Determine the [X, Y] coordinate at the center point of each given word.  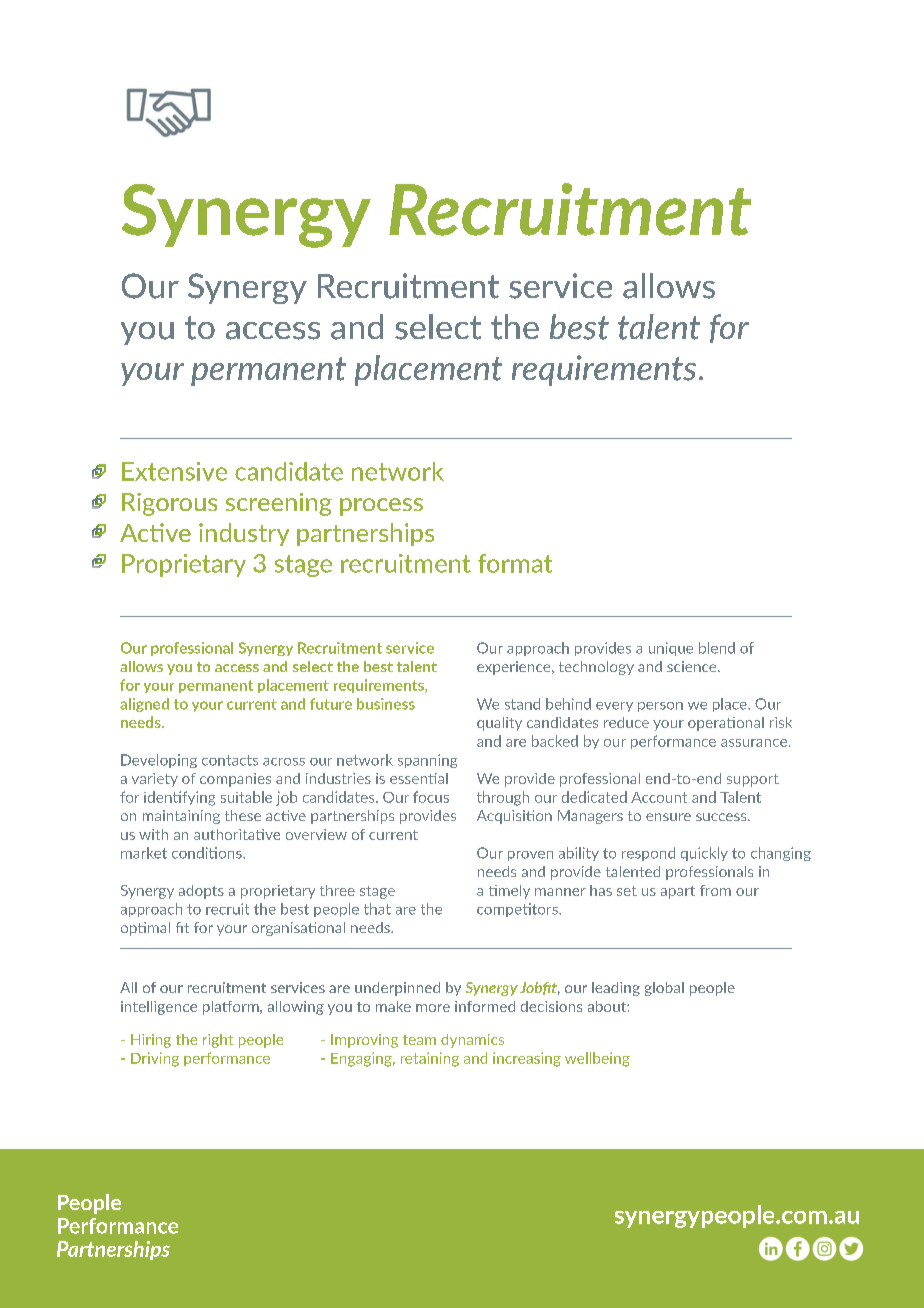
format [515, 563]
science [693, 666]
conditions [208, 853]
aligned [144, 705]
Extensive [174, 471]
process [381, 507]
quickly [704, 854]
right [218, 1041]
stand [522, 704]
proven [530, 856]
